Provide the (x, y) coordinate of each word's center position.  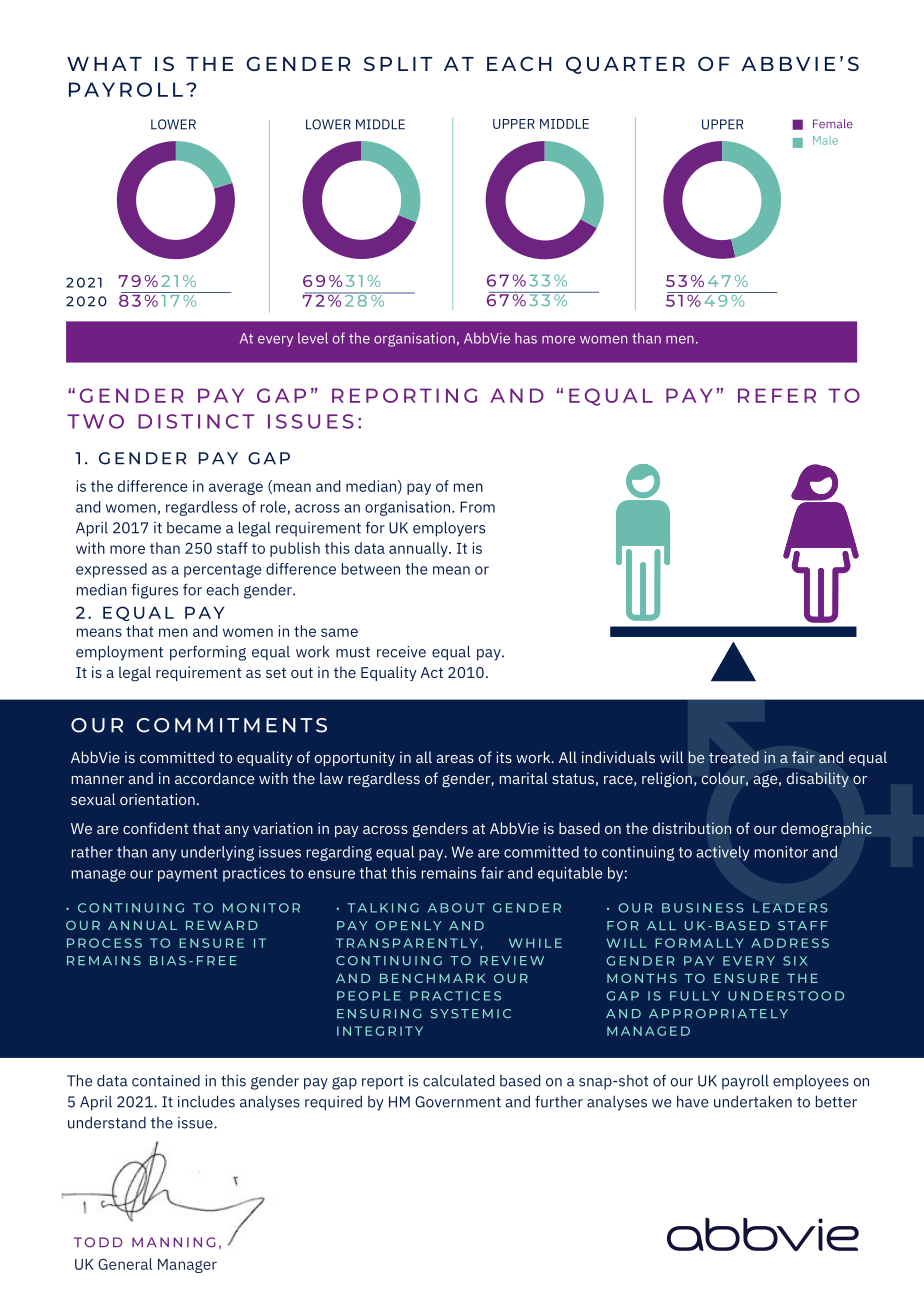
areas (455, 759)
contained (166, 1081)
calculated (458, 1080)
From (477, 507)
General (125, 1264)
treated (734, 757)
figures (154, 591)
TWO (95, 421)
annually (419, 549)
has (526, 338)
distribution (692, 828)
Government (458, 1102)
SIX (795, 961)
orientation (157, 799)
